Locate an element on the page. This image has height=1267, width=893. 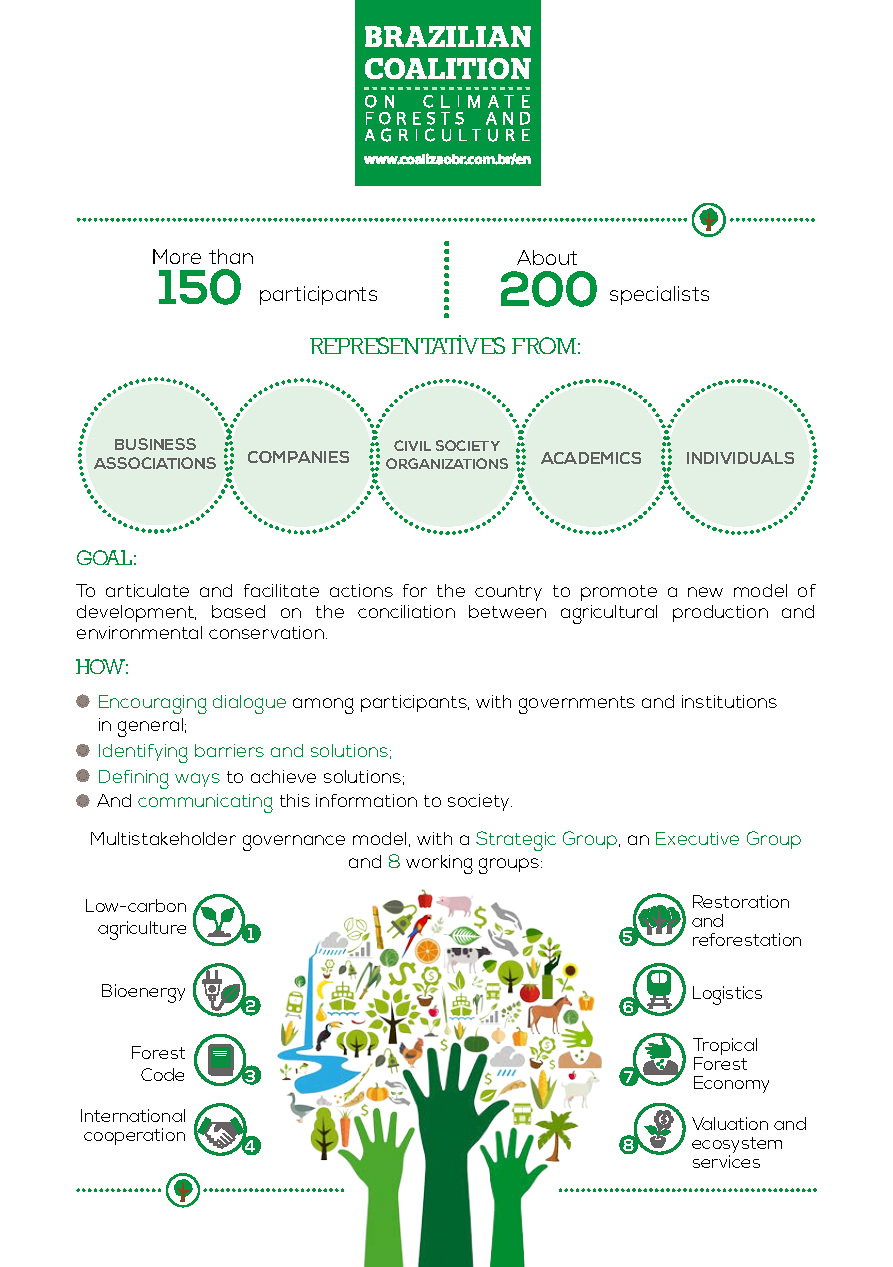
communicating is located at coordinates (205, 803).
